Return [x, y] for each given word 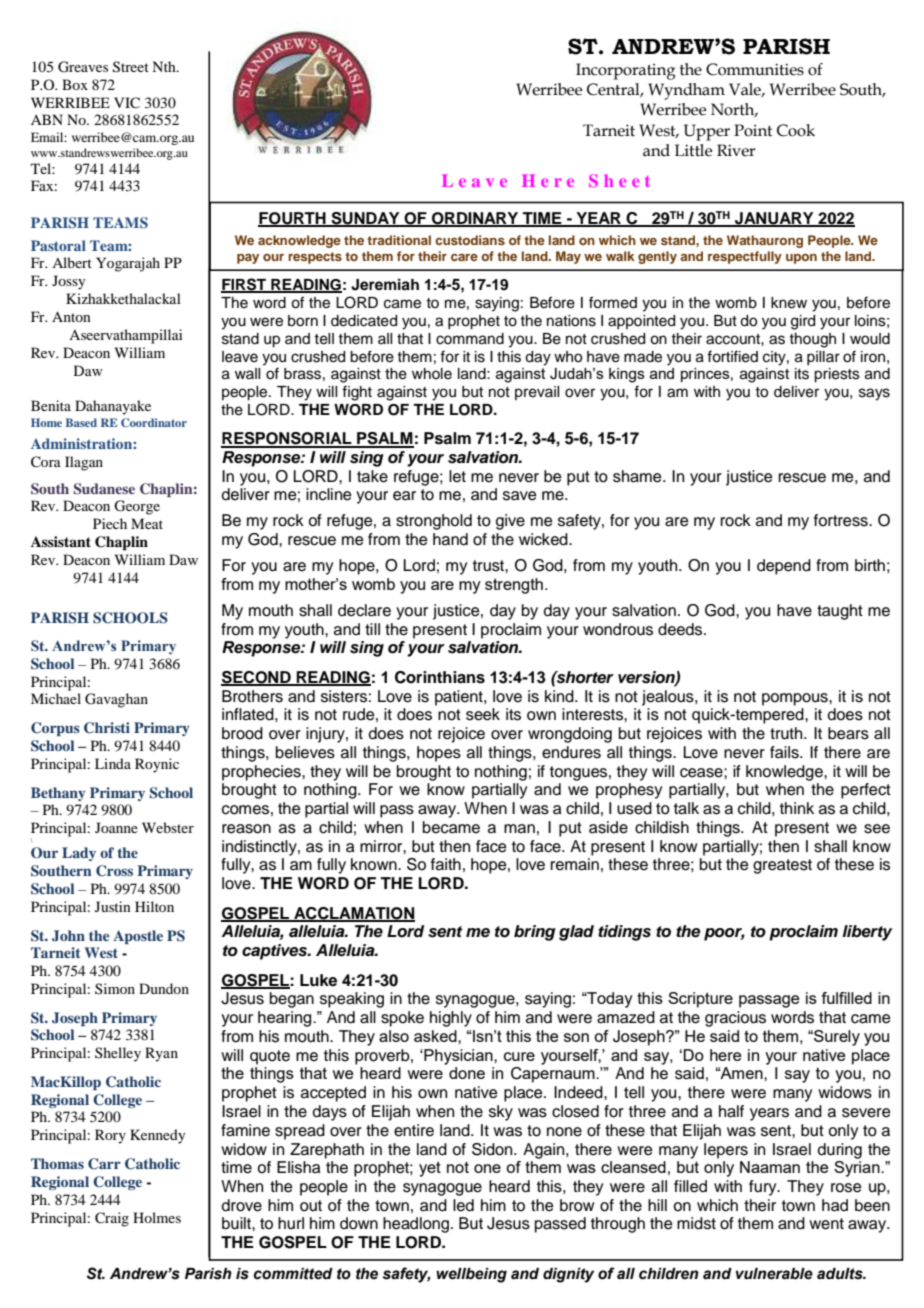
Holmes [157, 1217]
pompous [796, 699]
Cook [796, 130]
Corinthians [440, 677]
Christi [107, 728]
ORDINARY [475, 219]
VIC [127, 103]
